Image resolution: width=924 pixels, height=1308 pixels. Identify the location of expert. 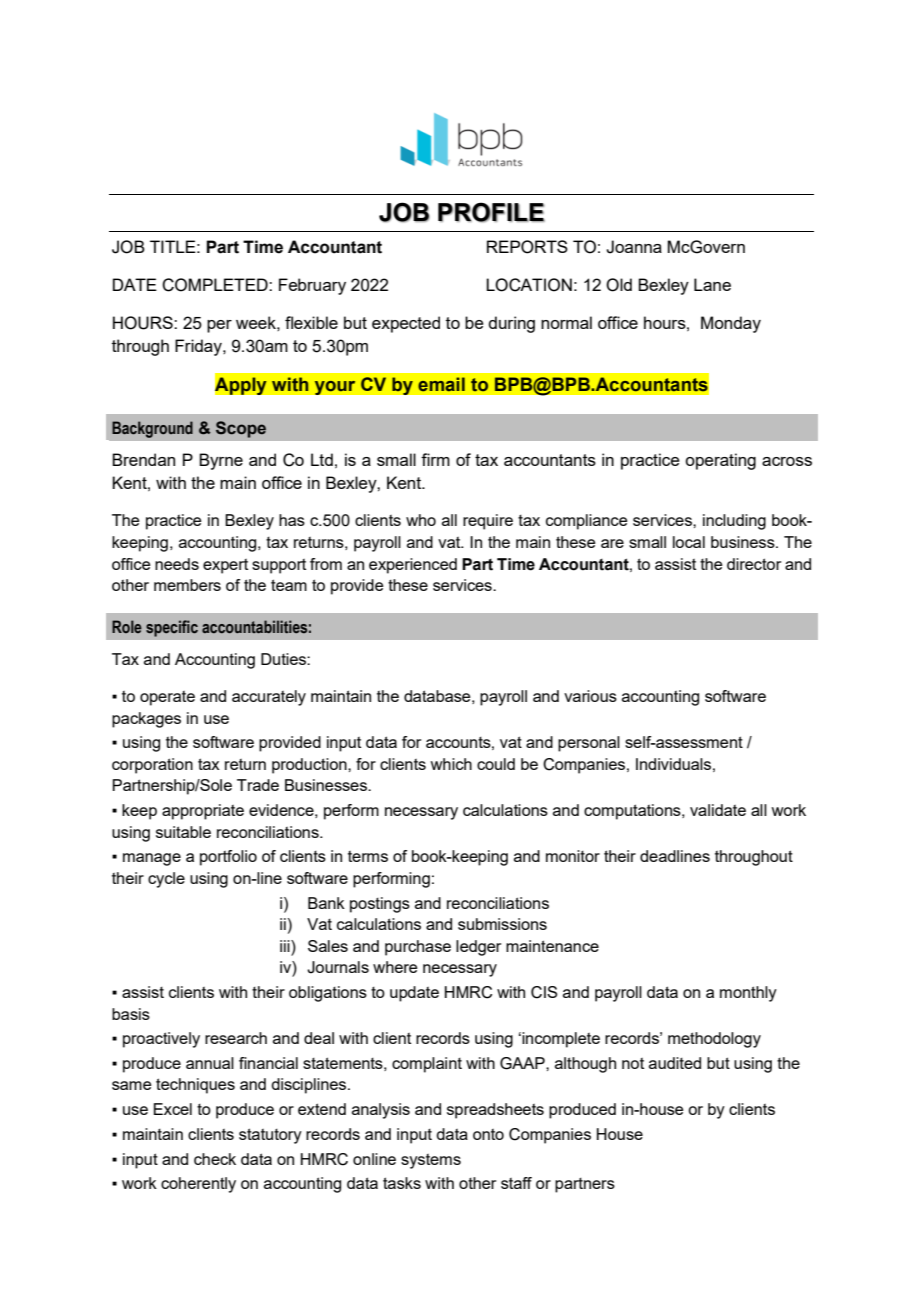
(225, 566).
